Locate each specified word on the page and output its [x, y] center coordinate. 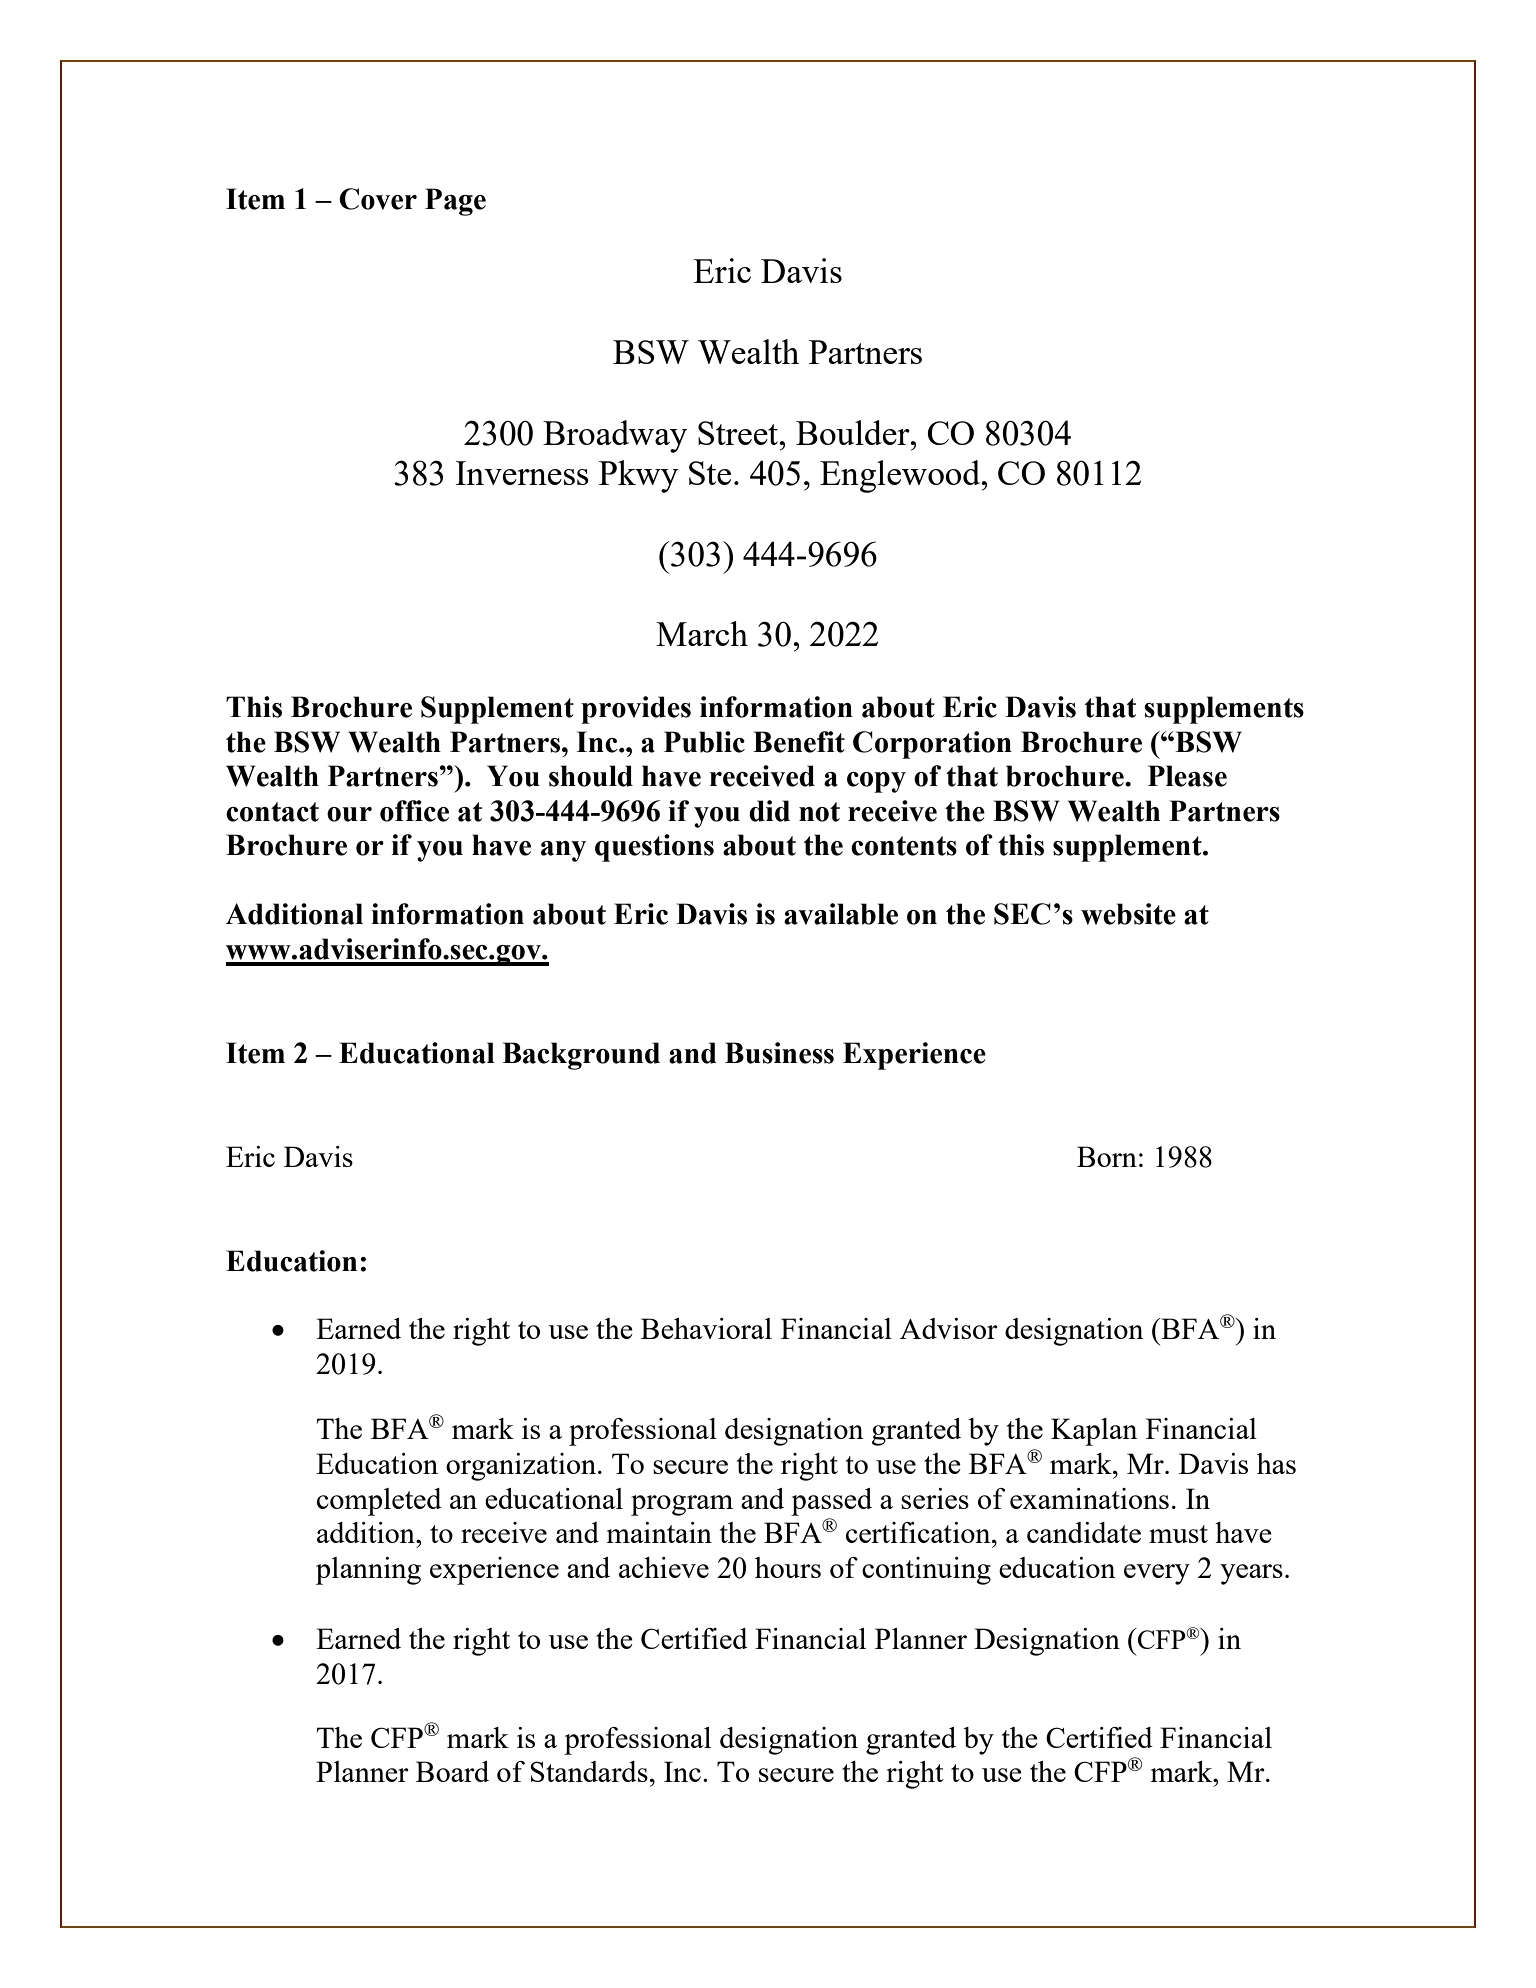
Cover [378, 199]
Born [1107, 1156]
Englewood [900, 476]
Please [1187, 776]
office [414, 811]
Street [739, 433]
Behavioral [706, 1328]
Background [581, 1056]
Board [452, 1771]
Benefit [799, 742]
